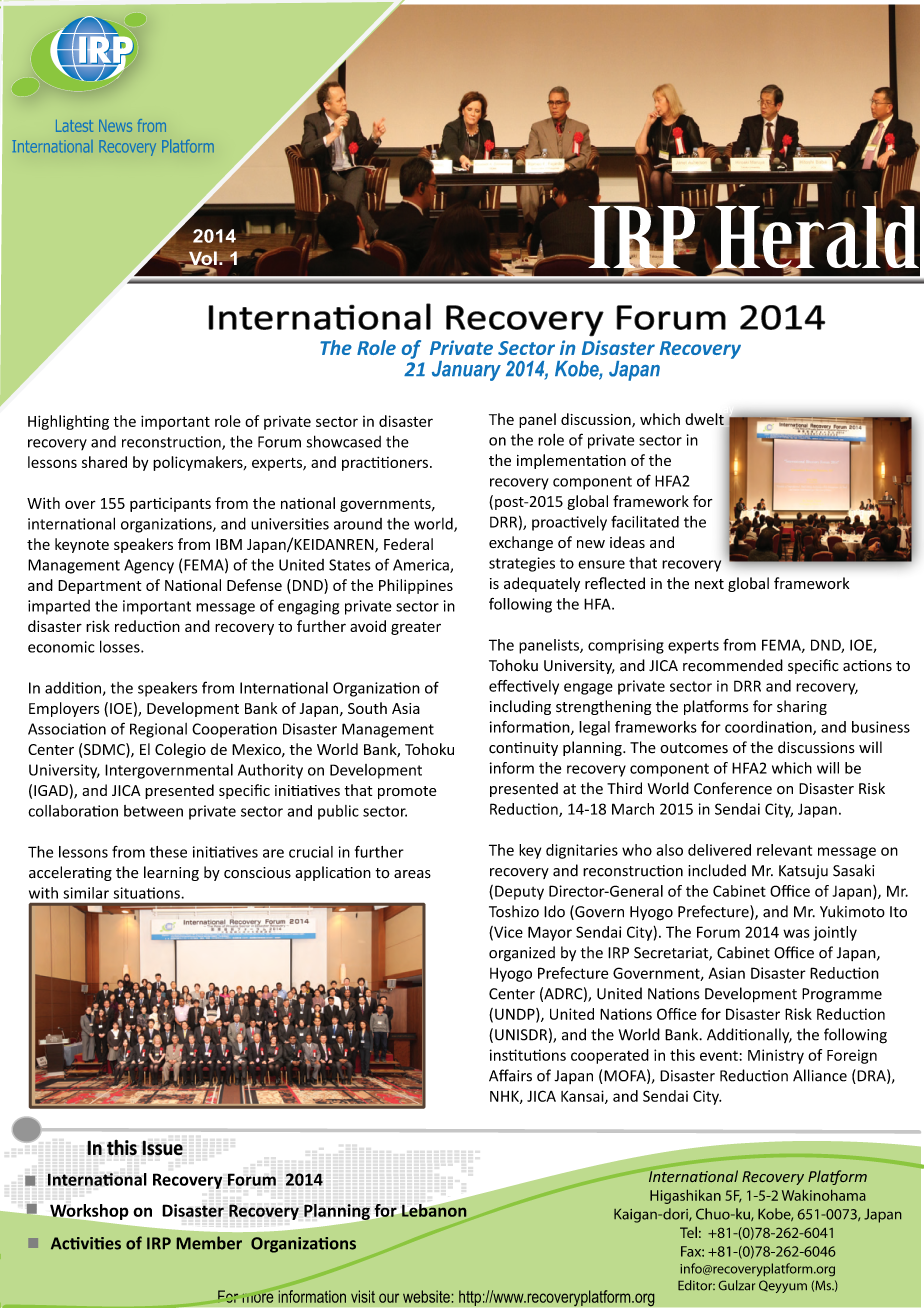 The height and width of the document is (1308, 924). Describe the element at coordinates (705, 420) in the document. I see `dwelt` at that location.
